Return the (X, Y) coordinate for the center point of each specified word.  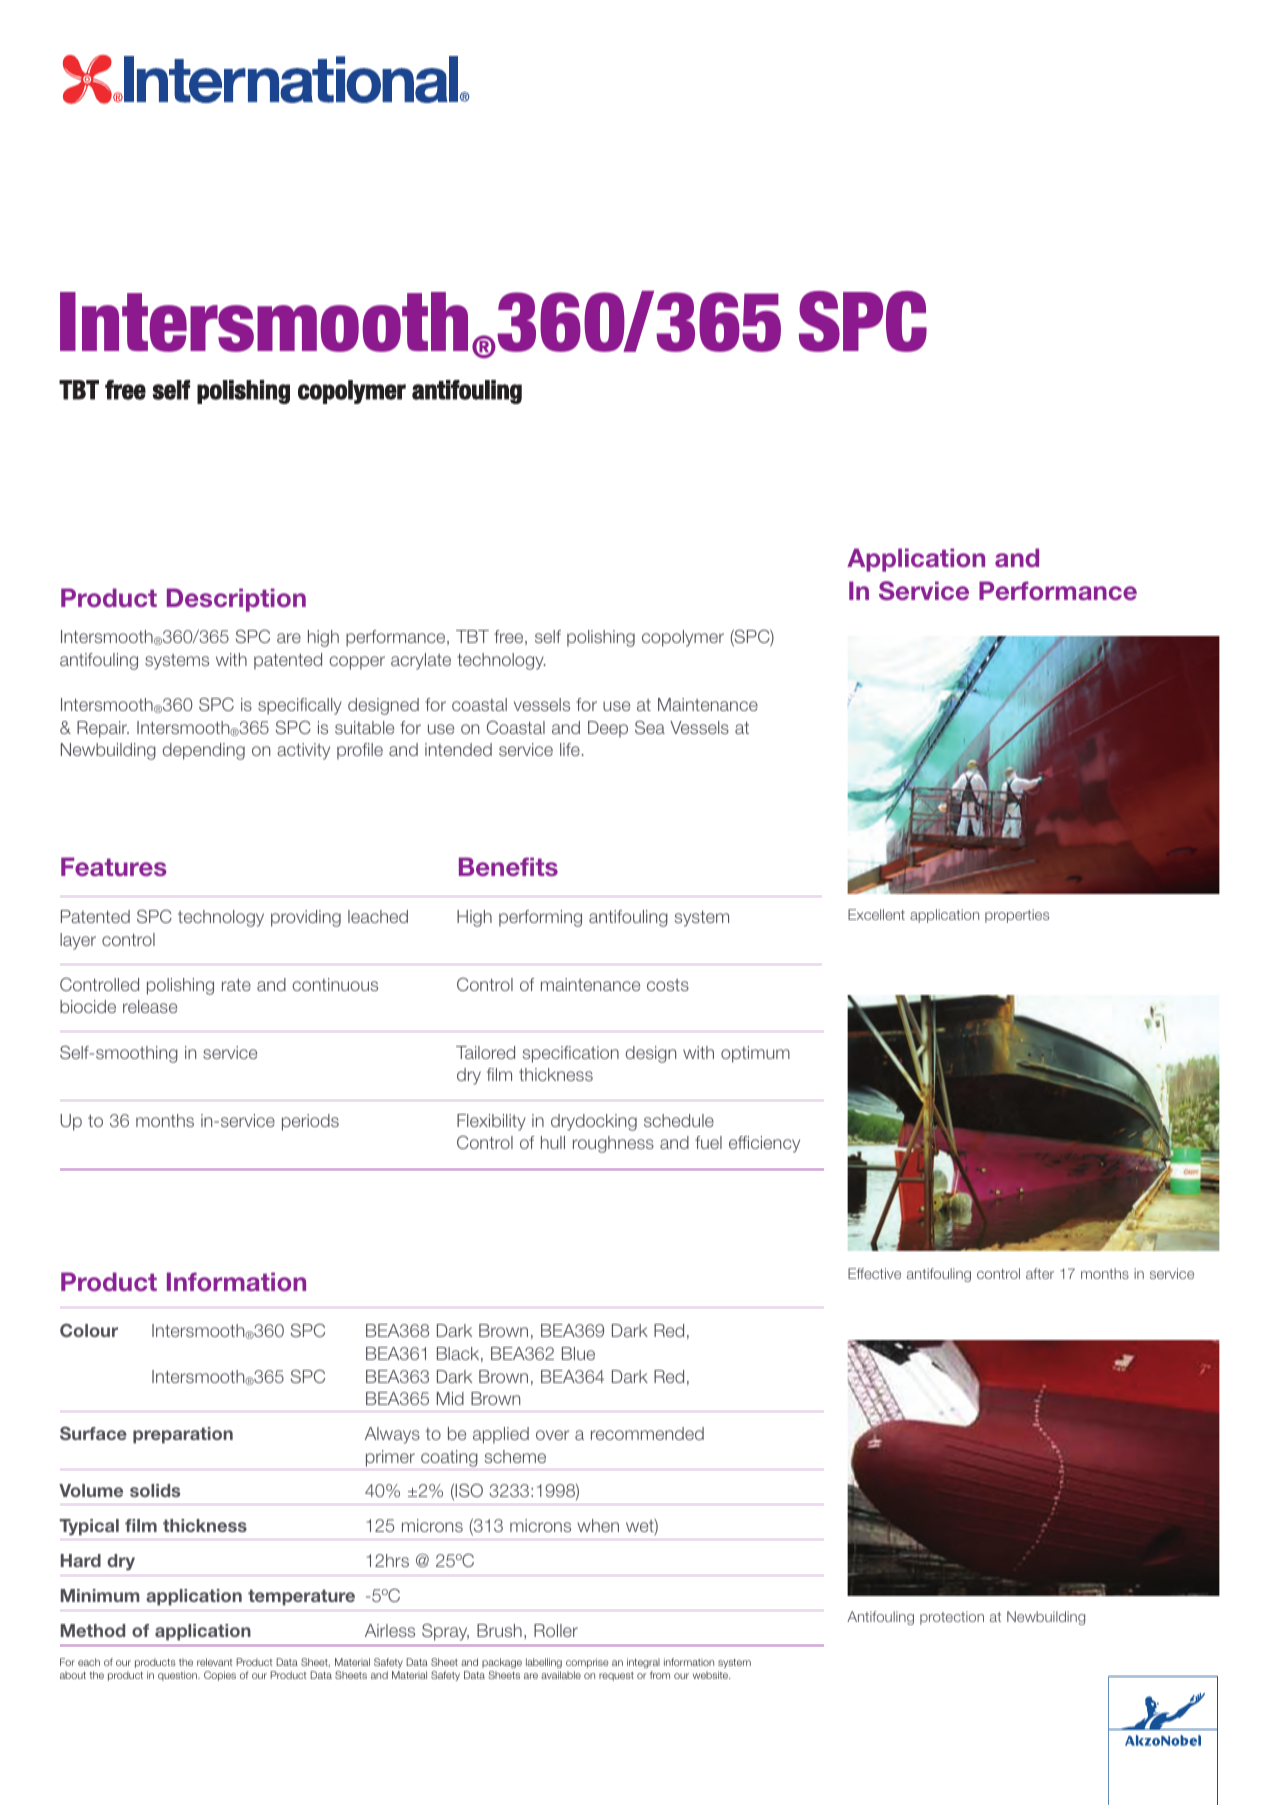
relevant (214, 1662)
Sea (650, 727)
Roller (556, 1630)
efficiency (764, 1144)
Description (236, 600)
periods (310, 1122)
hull (553, 1142)
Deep (608, 729)
